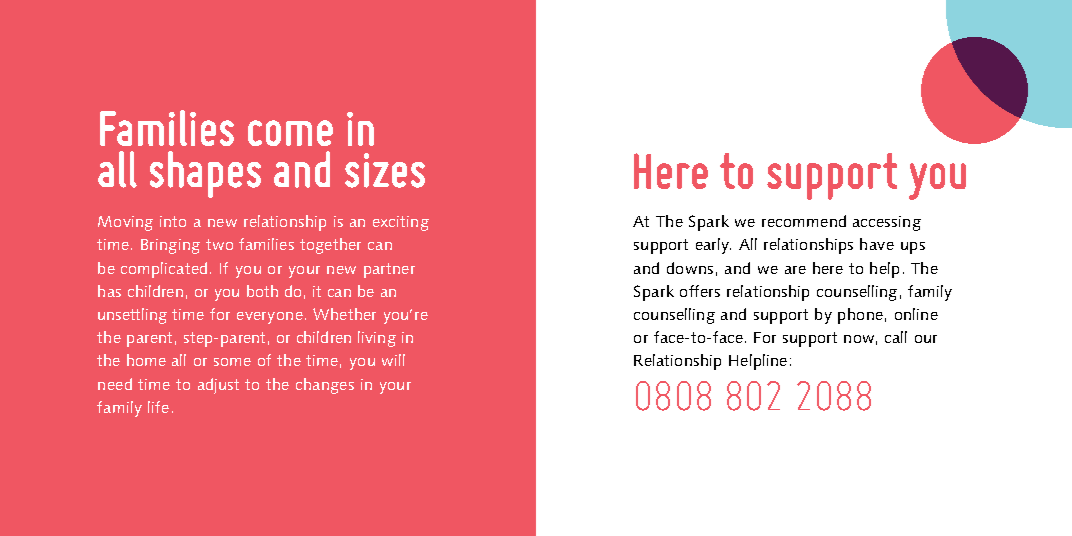  What do you see at coordinates (173, 221) in the page?
I see `into` at bounding box center [173, 221].
